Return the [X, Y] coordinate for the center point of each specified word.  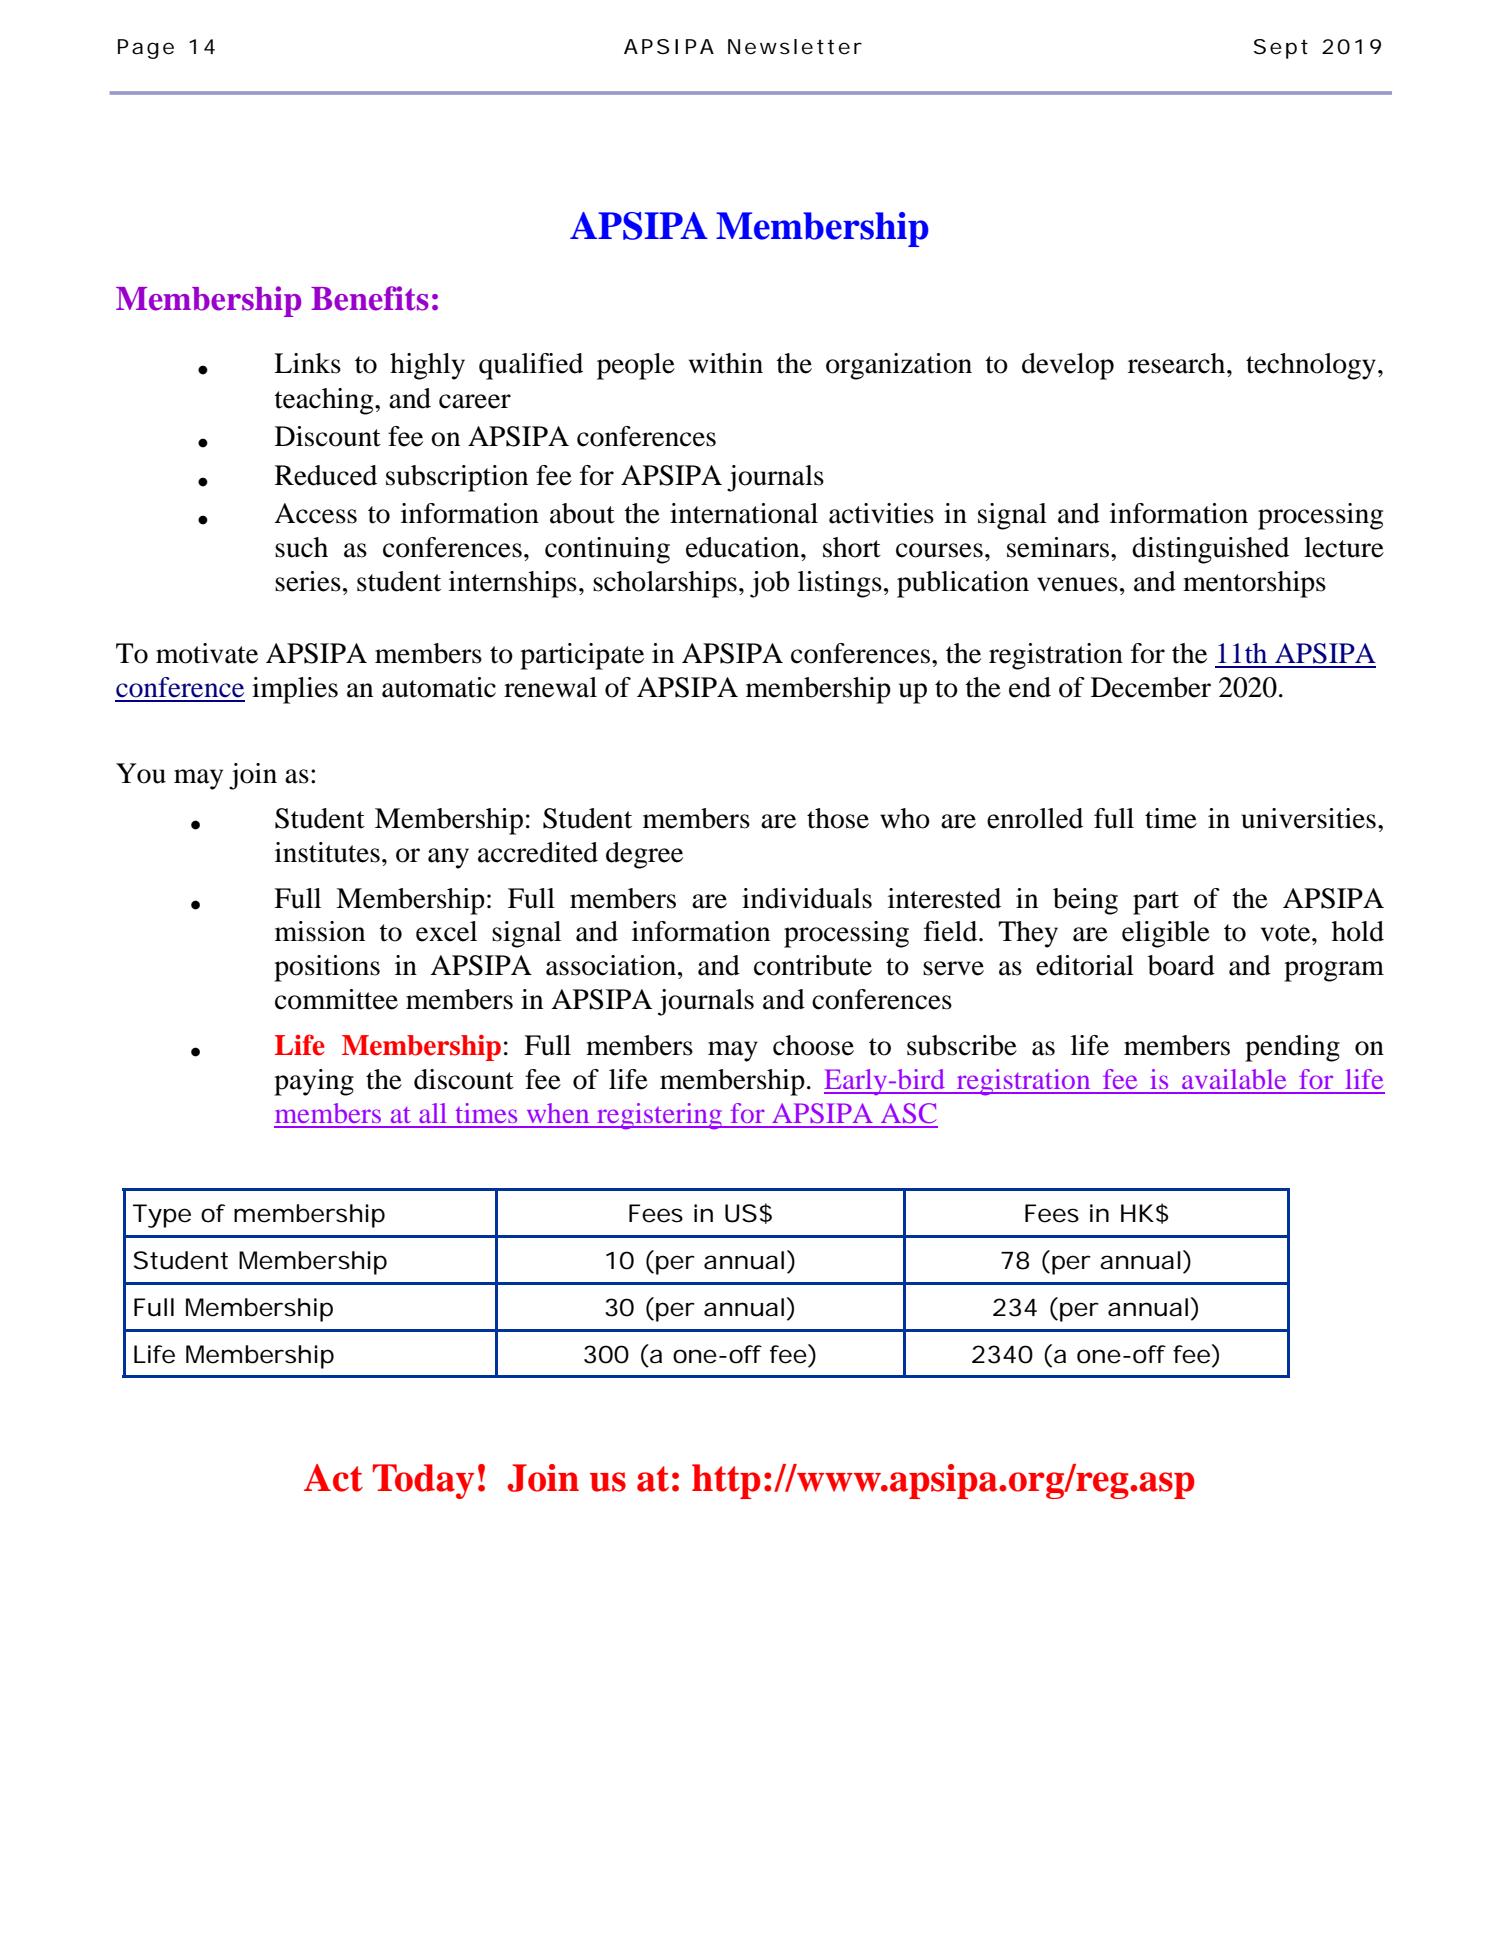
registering [659, 1116]
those [838, 818]
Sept [1281, 49]
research [1178, 363]
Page [146, 49]
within [726, 363]
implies [295, 690]
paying [314, 1082]
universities [1308, 818]
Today [423, 1481]
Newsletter [795, 47]
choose [813, 1045]
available [1234, 1079]
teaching [325, 401]
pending [1292, 1048]
